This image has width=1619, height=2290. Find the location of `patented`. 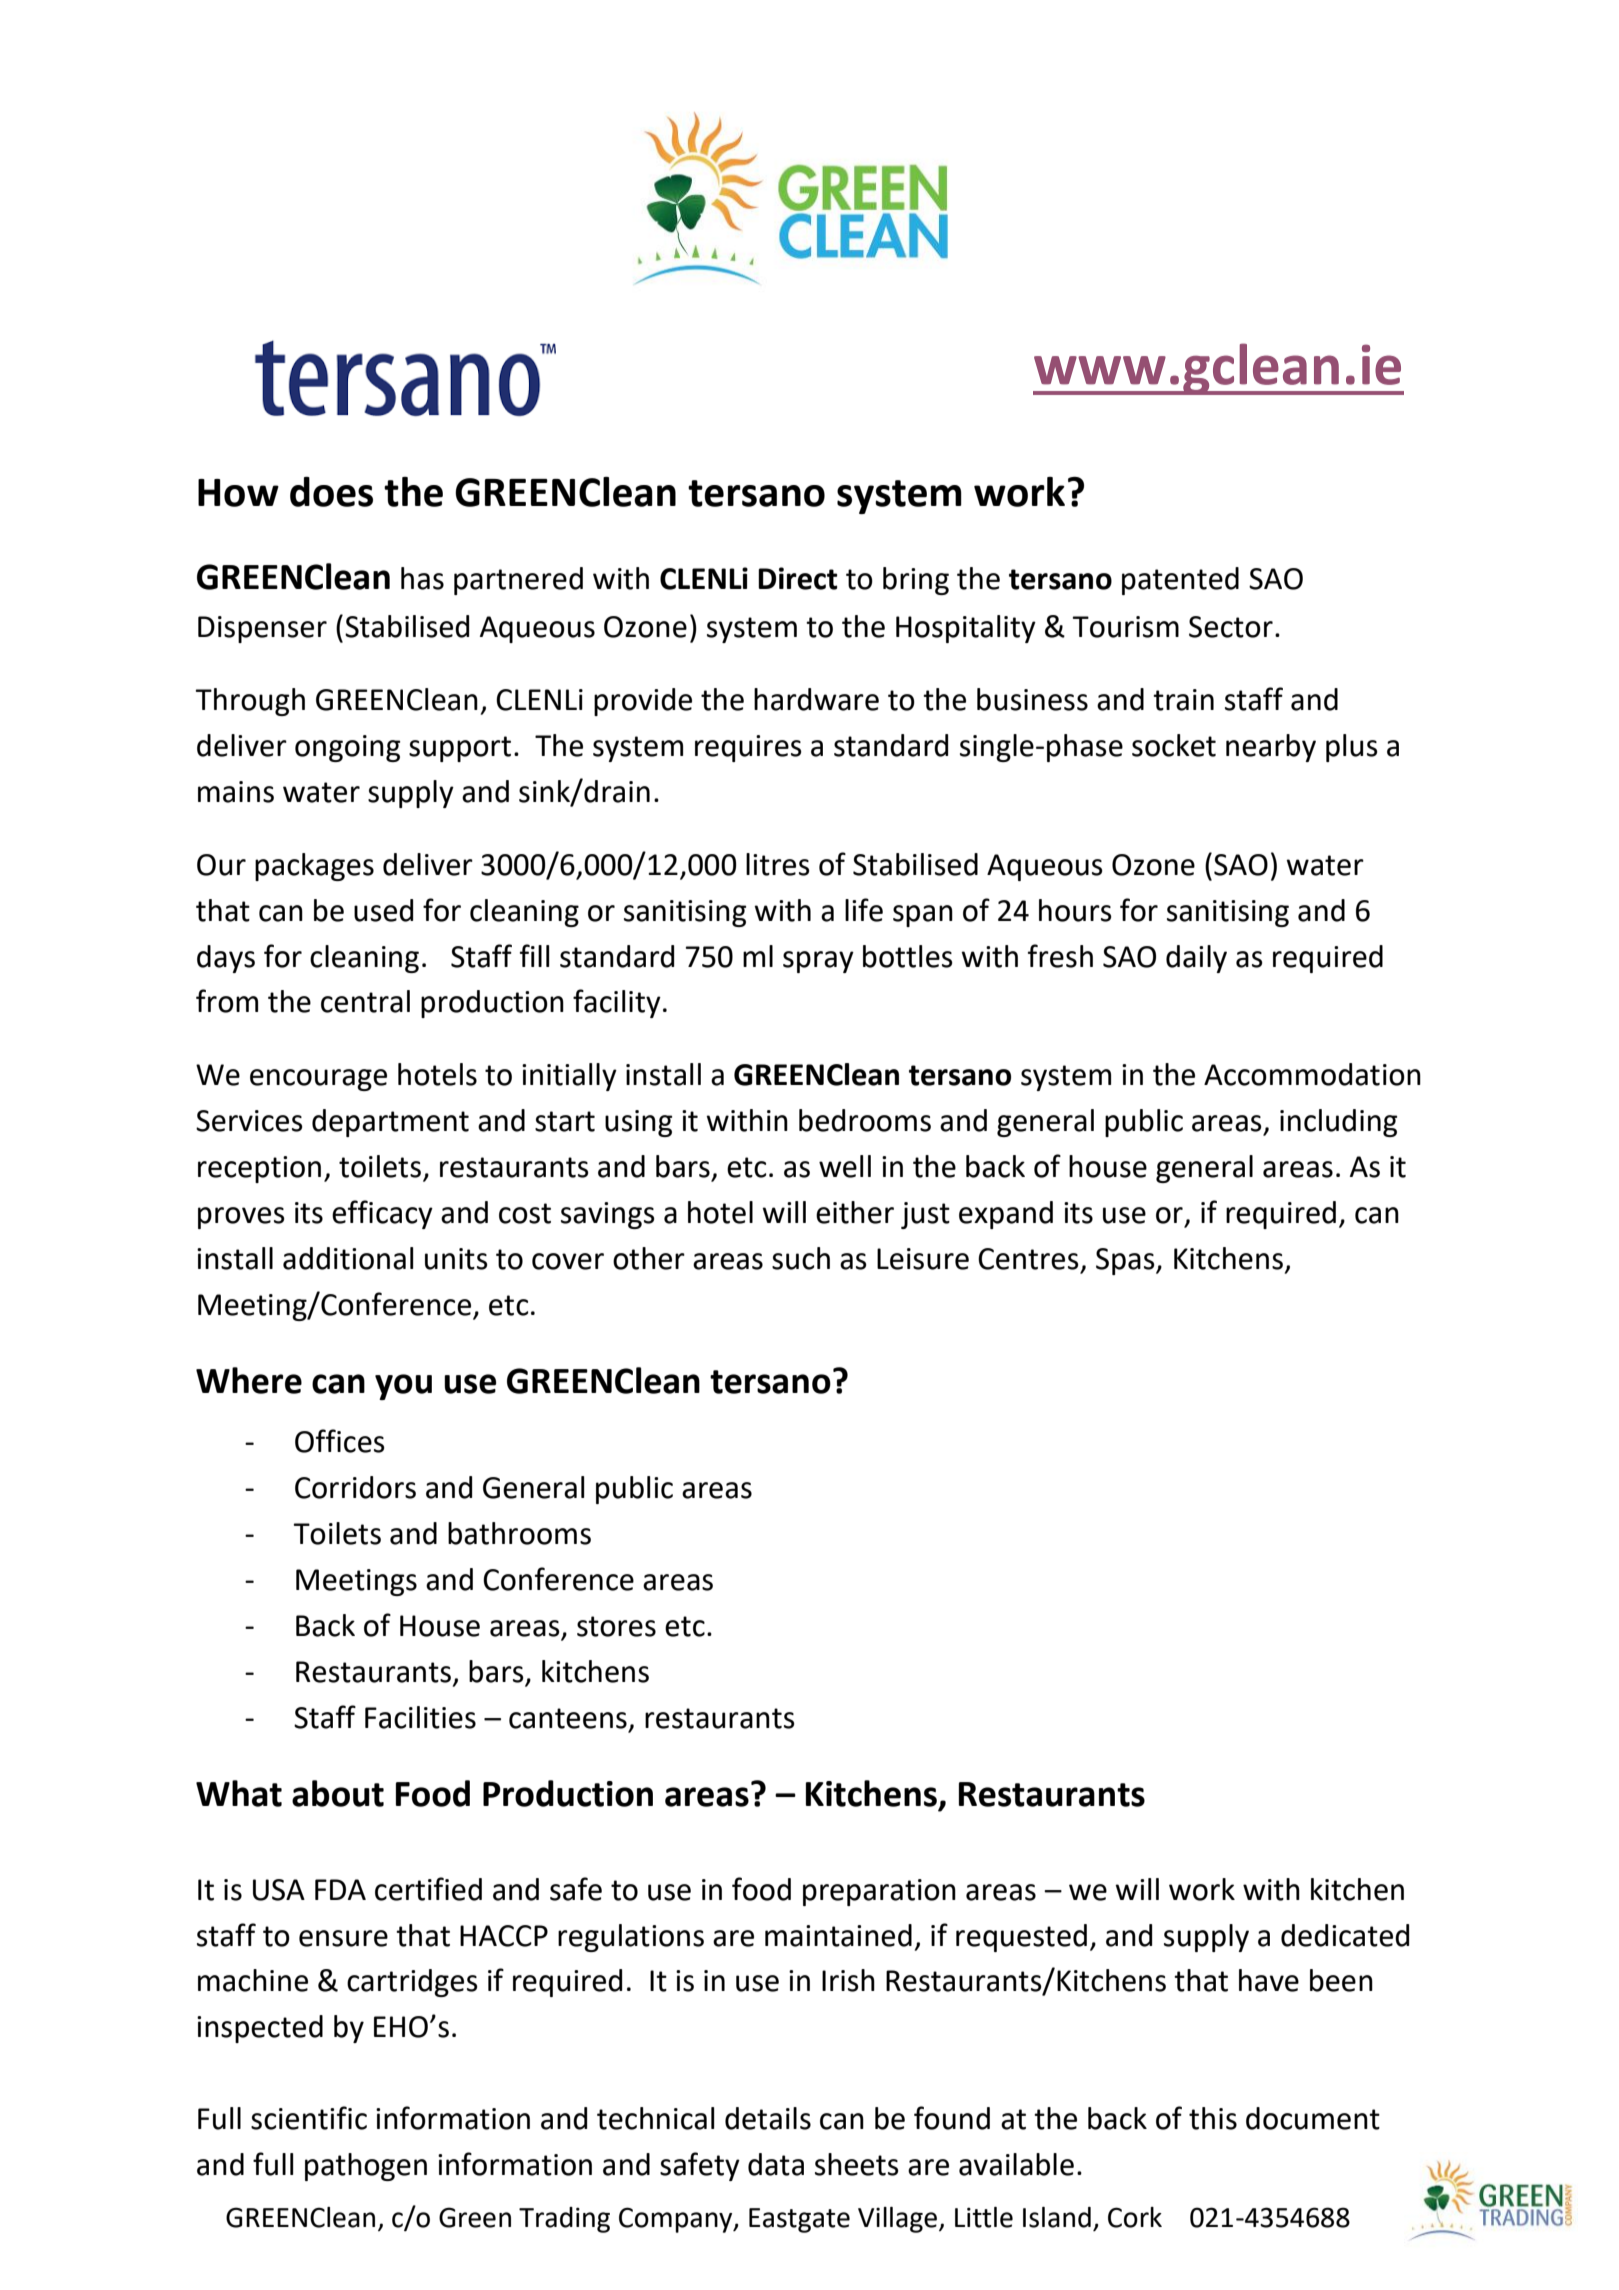

patented is located at coordinates (1180, 581).
